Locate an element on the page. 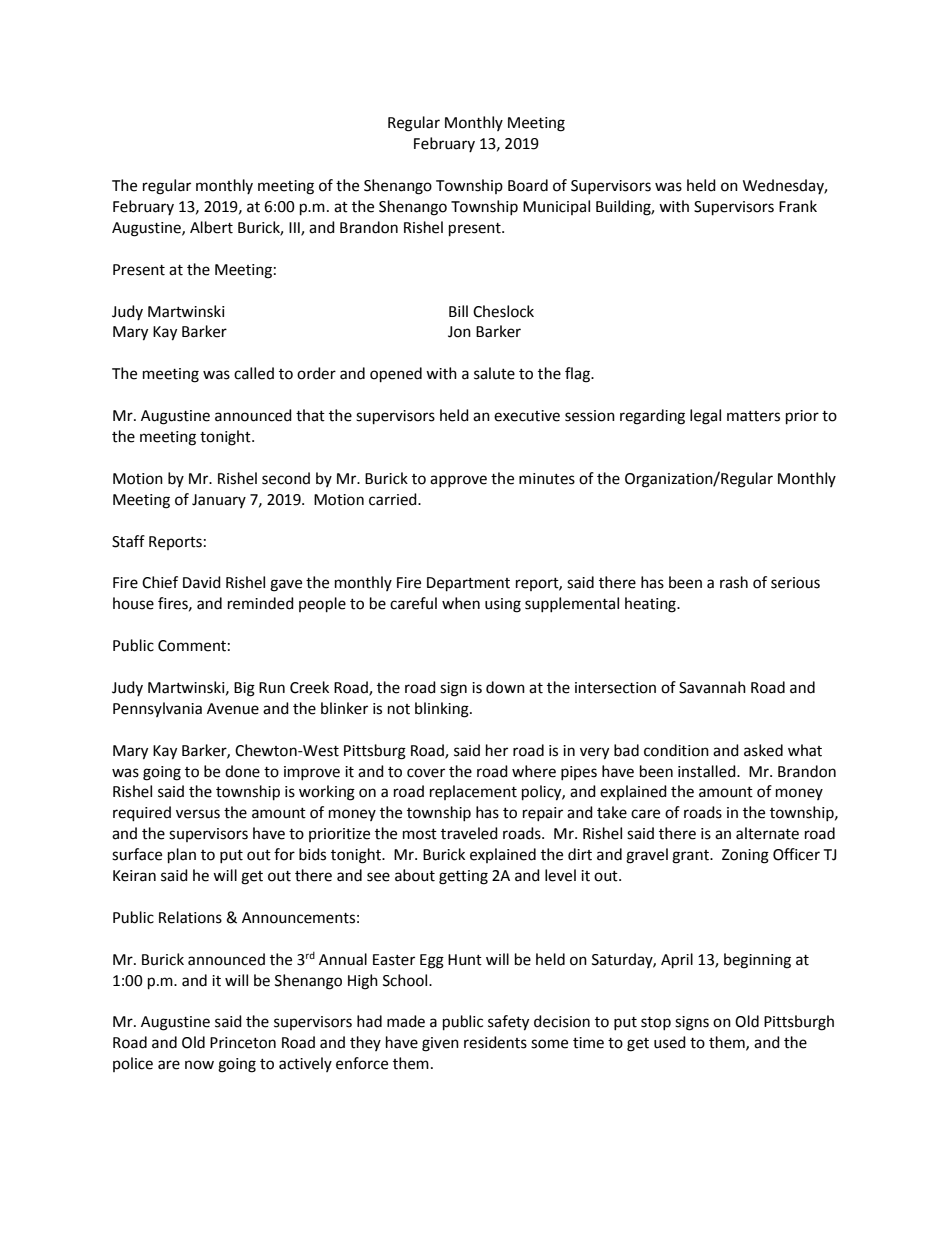 The width and height of the document is (952, 1233). Comment is located at coordinates (192, 646).
